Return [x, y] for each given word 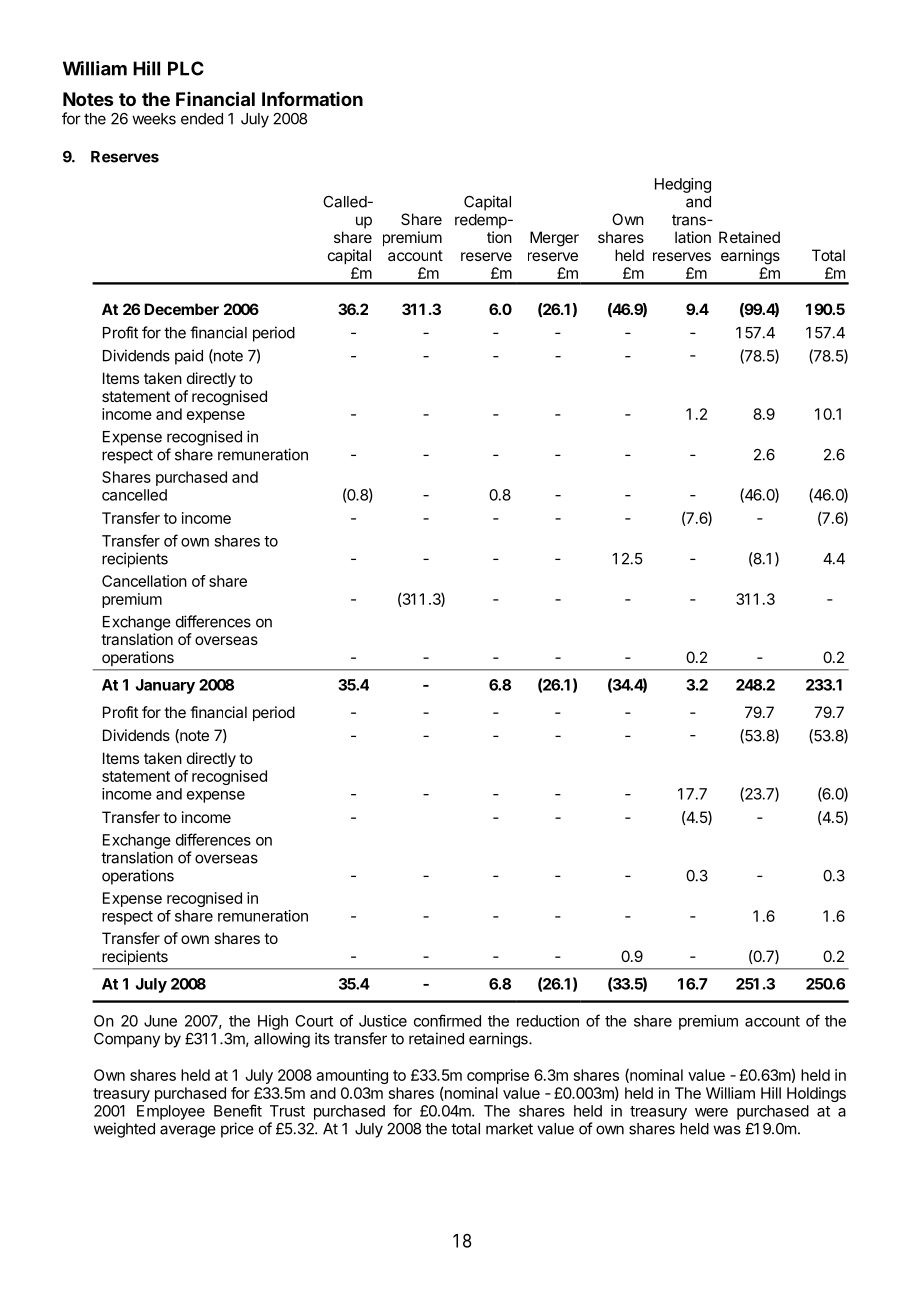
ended [202, 119]
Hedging [683, 185]
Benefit [238, 1110]
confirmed [447, 1020]
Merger [554, 239]
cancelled [134, 495]
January [165, 686]
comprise [498, 1076]
